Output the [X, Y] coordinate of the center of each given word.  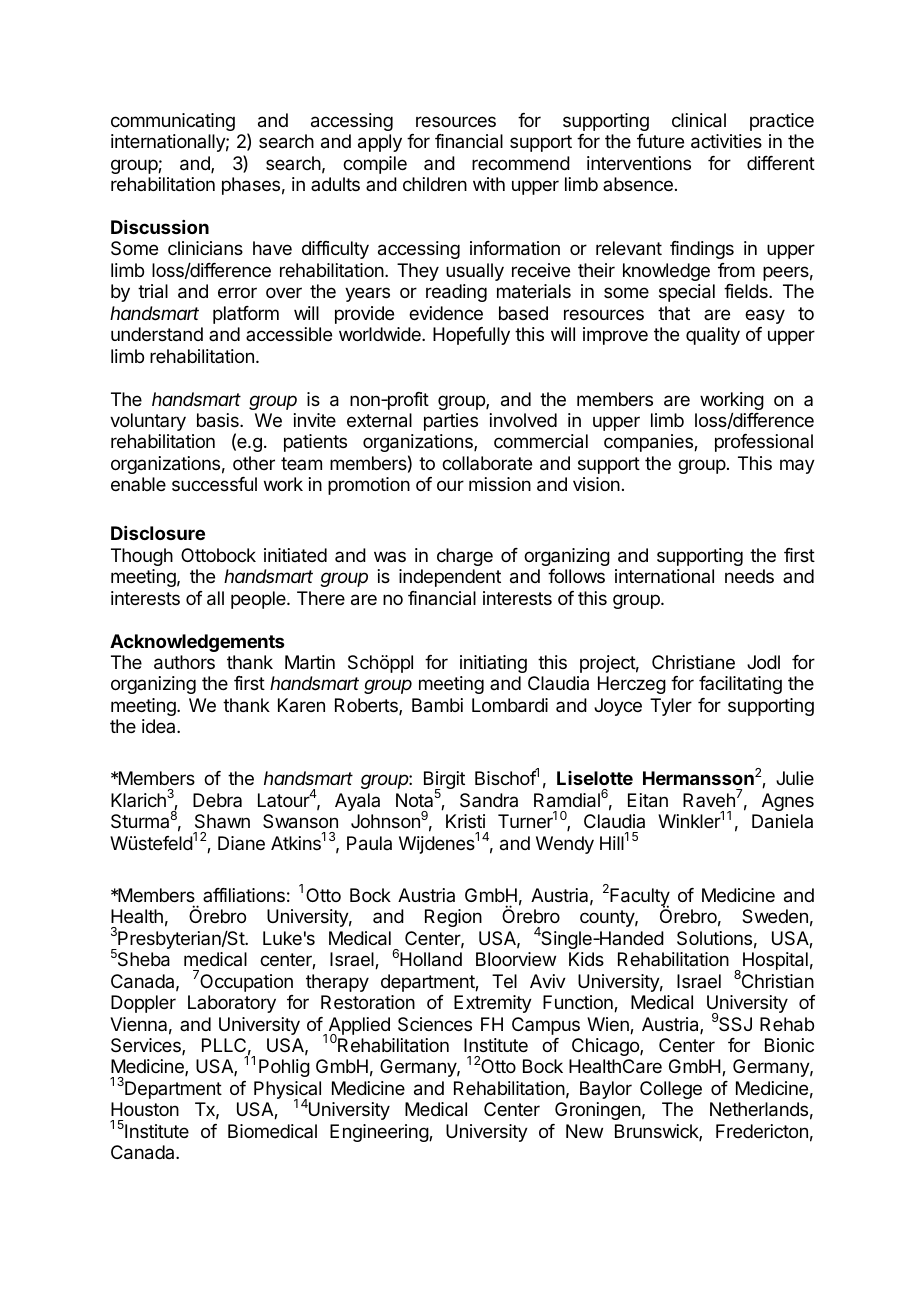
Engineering [380, 1133]
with [489, 184]
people [259, 600]
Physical [287, 1091]
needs [749, 576]
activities [726, 141]
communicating [173, 122]
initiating [493, 664]
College [671, 1090]
